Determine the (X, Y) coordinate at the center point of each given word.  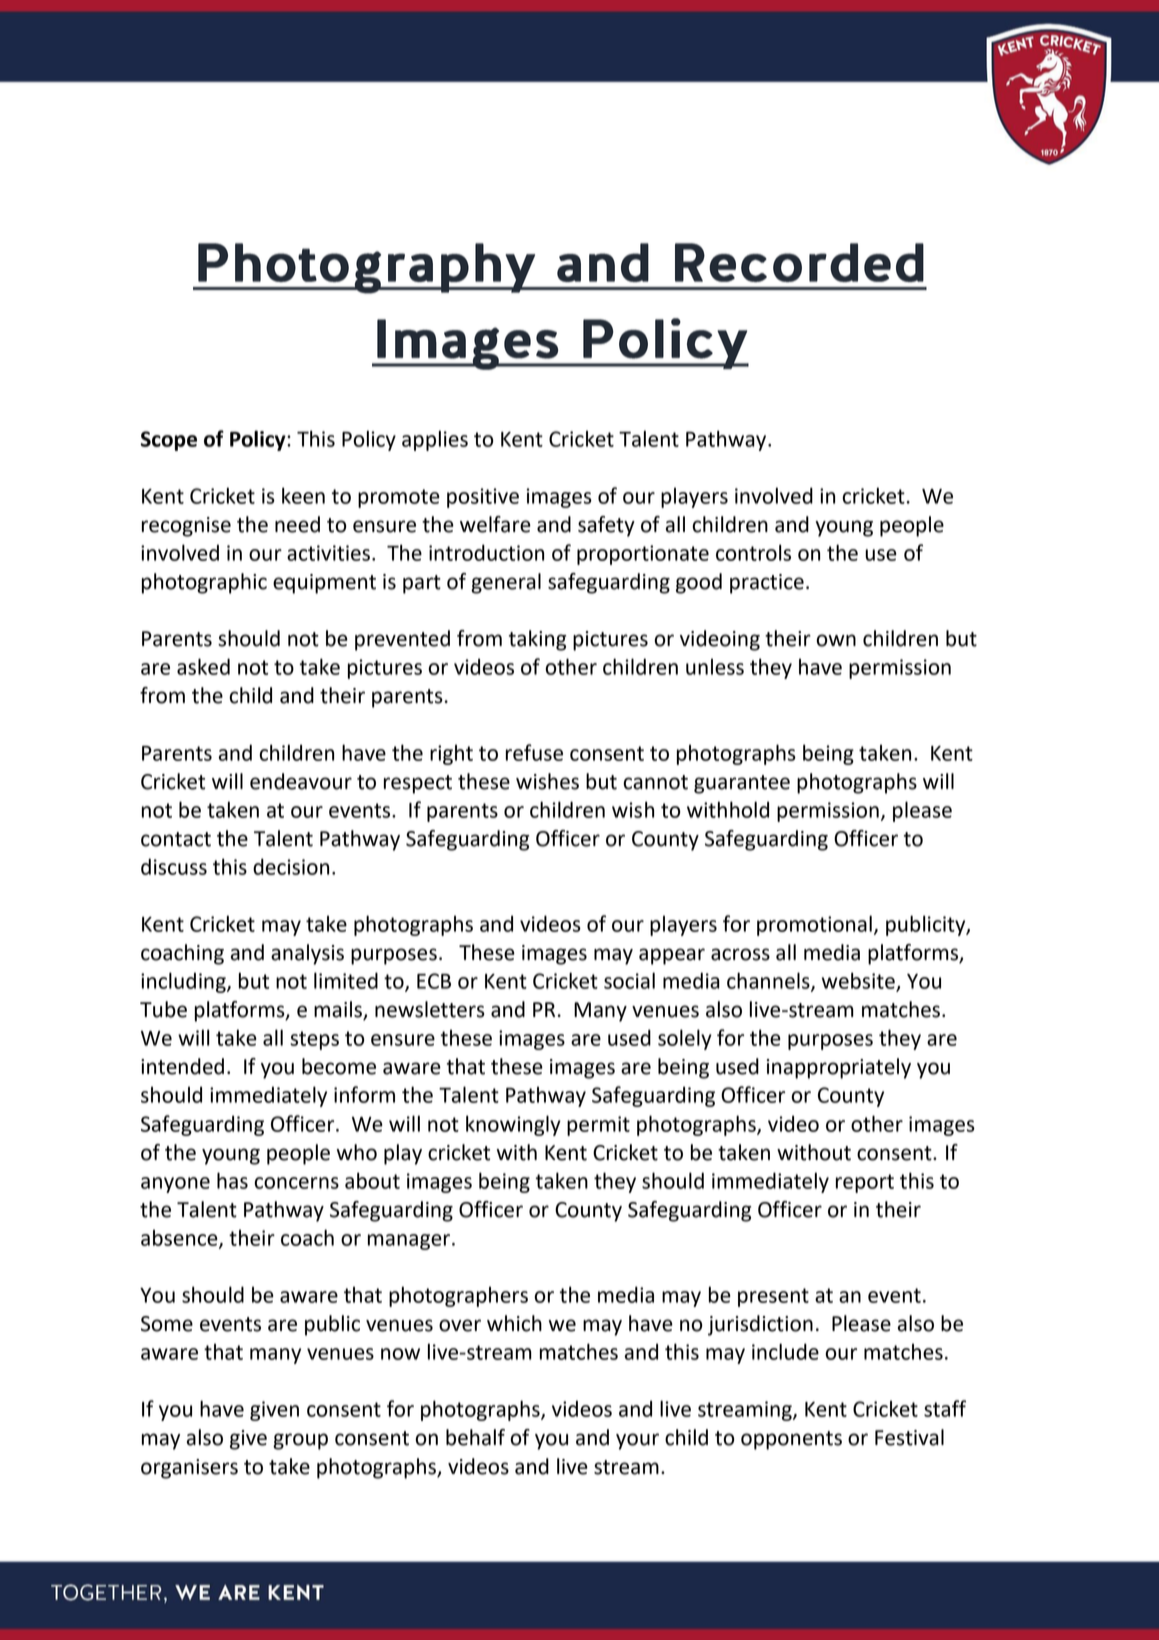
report (865, 1183)
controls (753, 552)
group (300, 1441)
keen (303, 495)
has (232, 1180)
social (629, 980)
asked (203, 666)
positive (483, 498)
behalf (475, 1437)
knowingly (513, 1125)
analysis (307, 954)
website (859, 981)
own (836, 640)
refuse (534, 752)
